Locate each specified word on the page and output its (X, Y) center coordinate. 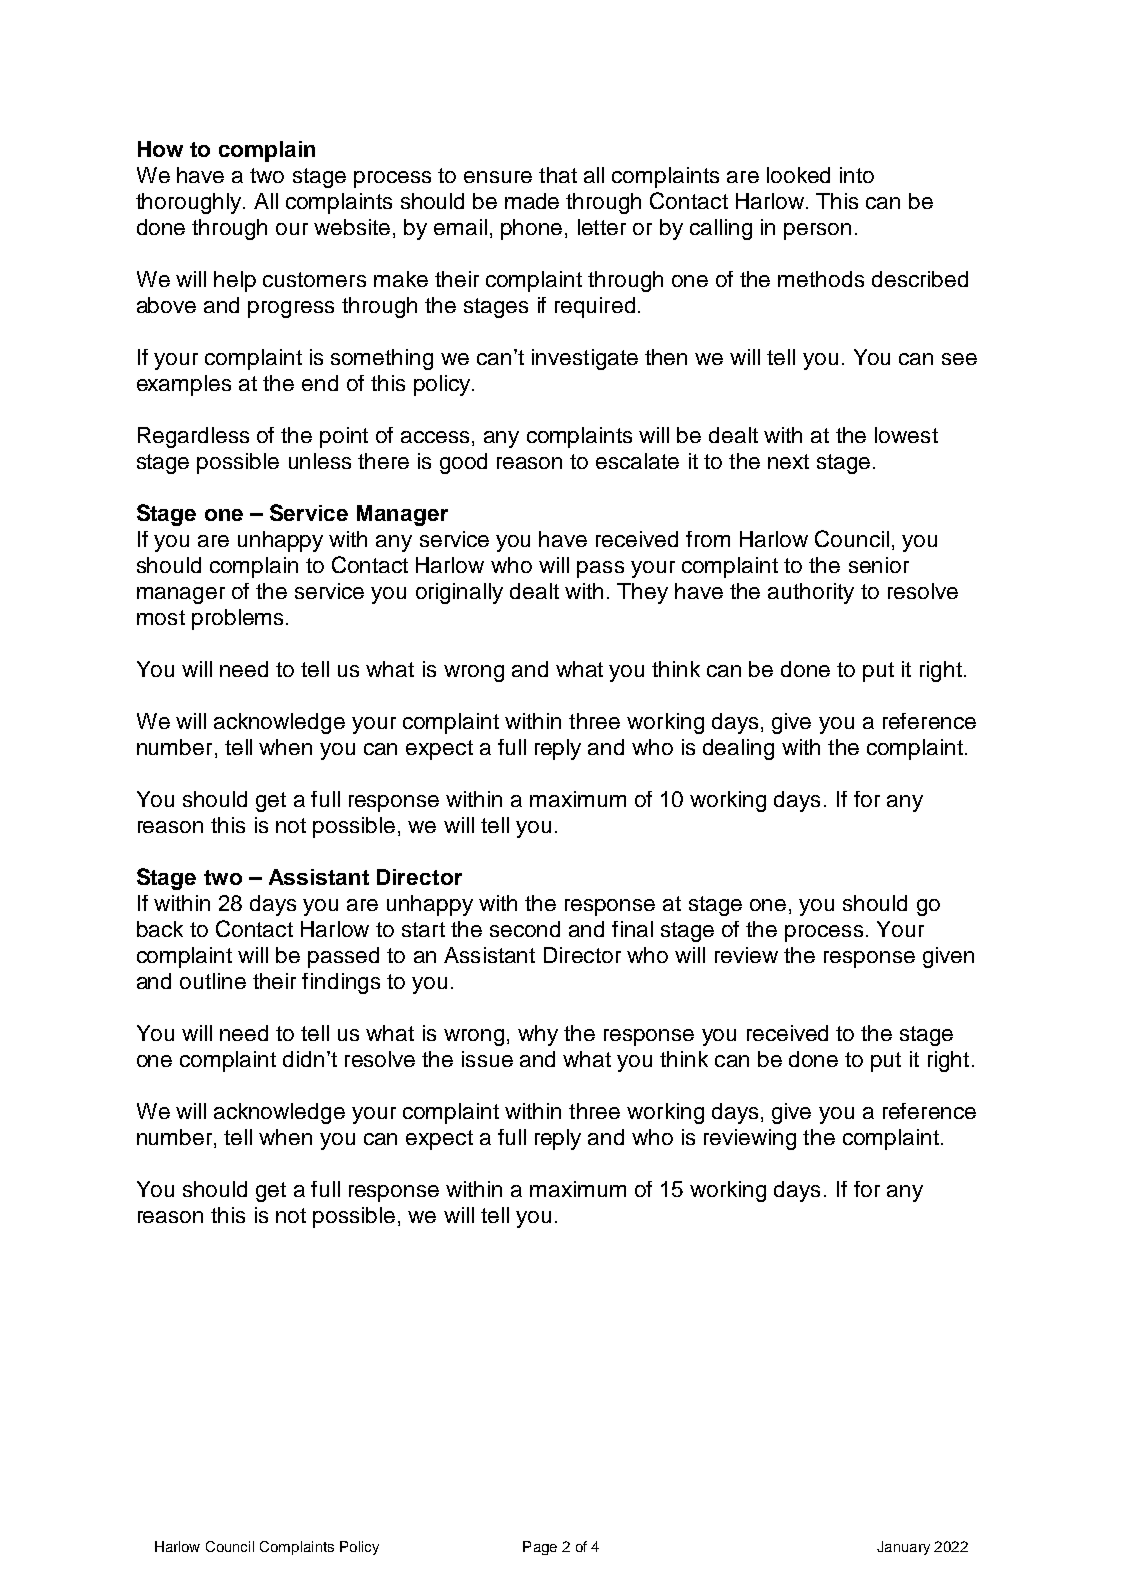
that (558, 175)
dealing (738, 749)
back (160, 929)
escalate (637, 461)
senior (879, 565)
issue (487, 1059)
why (538, 1035)
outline (213, 981)
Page (540, 1548)
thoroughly (190, 203)
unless (320, 461)
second (525, 929)
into (857, 175)
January (903, 1548)
